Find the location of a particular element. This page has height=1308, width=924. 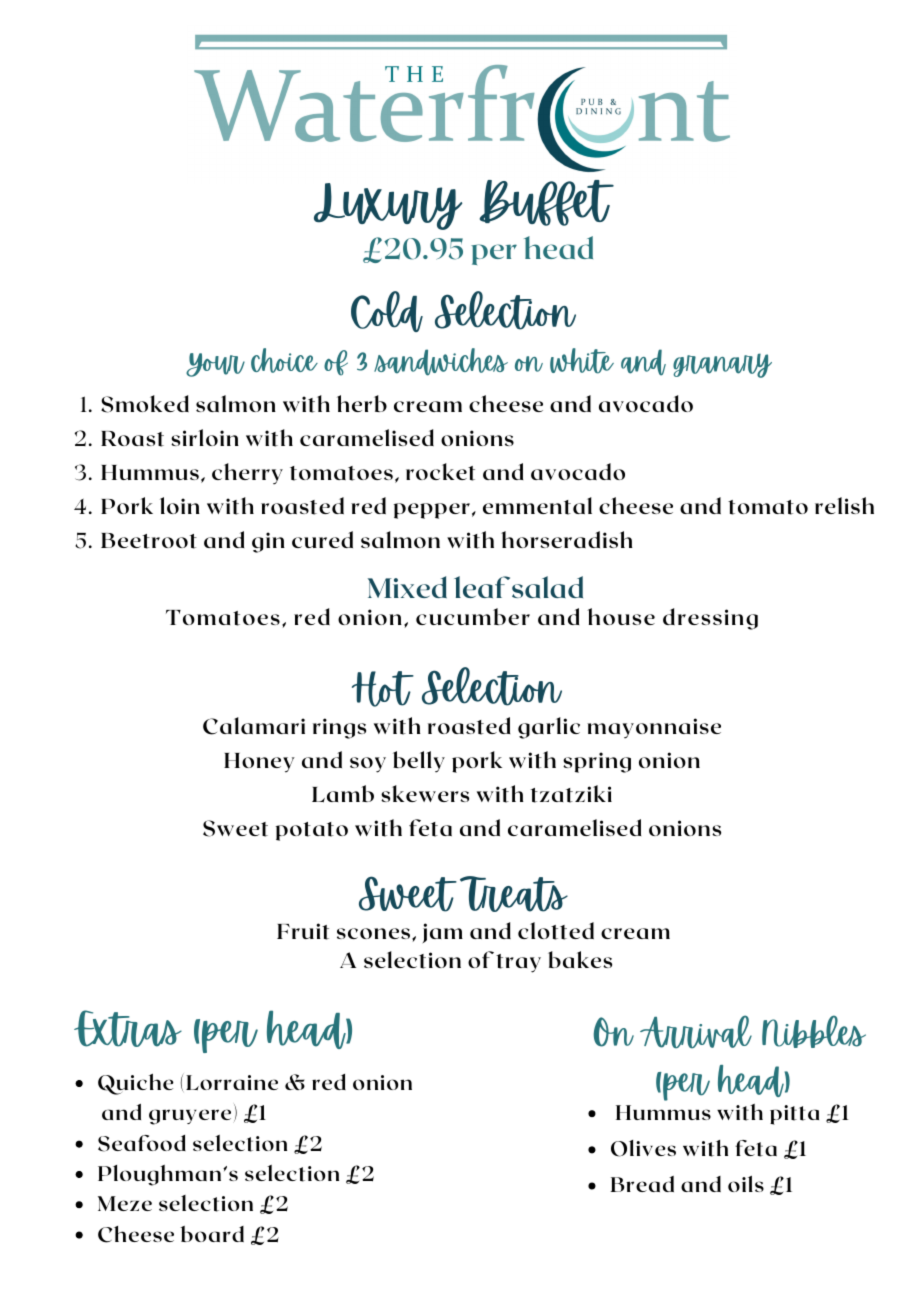

Calamari is located at coordinates (254, 726).
